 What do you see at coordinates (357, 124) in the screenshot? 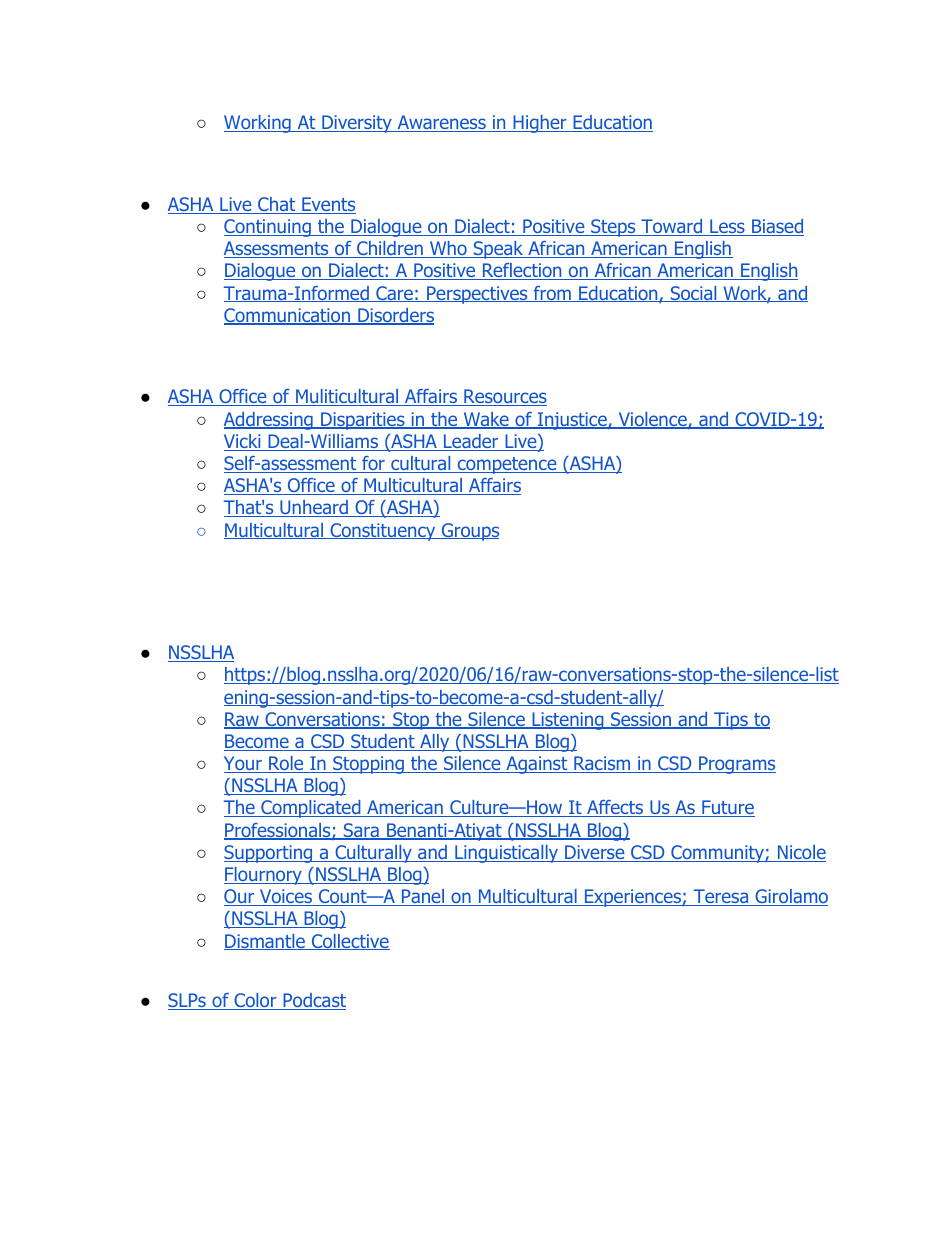
I see `Diversity` at bounding box center [357, 124].
